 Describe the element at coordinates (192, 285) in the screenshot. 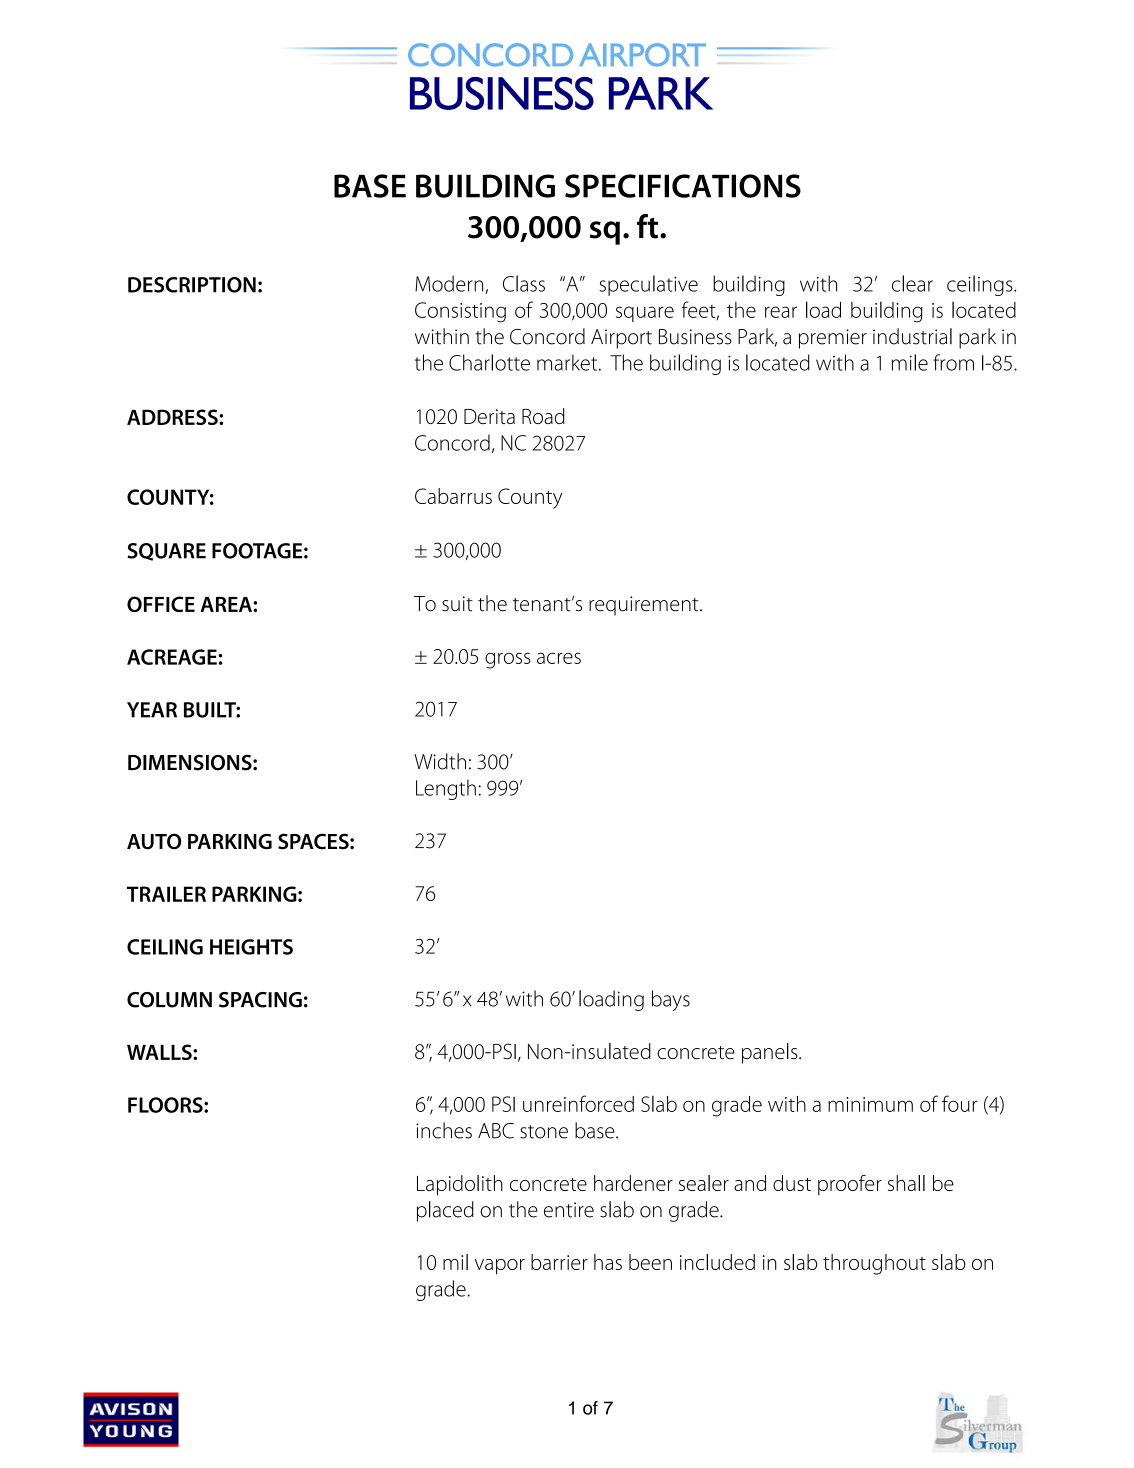

I see `DESCRIPTION` at that location.
